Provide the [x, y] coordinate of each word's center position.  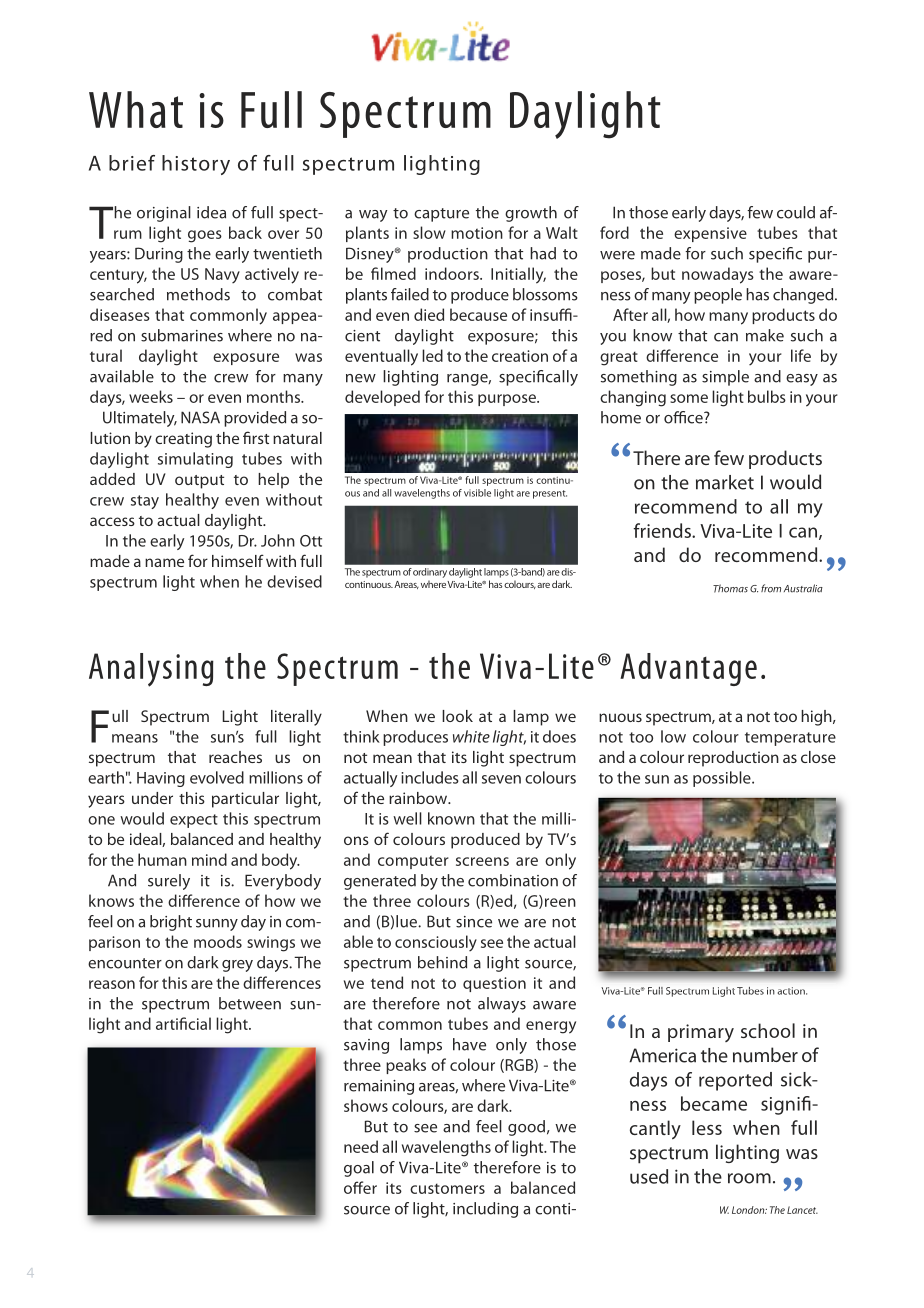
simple [725, 378]
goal [359, 1169]
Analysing [151, 670]
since [474, 922]
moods [218, 941]
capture [441, 215]
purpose [508, 400]
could [796, 212]
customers [447, 1188]
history [196, 165]
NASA [200, 417]
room [749, 1178]
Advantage [688, 669]
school [768, 1030]
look [457, 716]
